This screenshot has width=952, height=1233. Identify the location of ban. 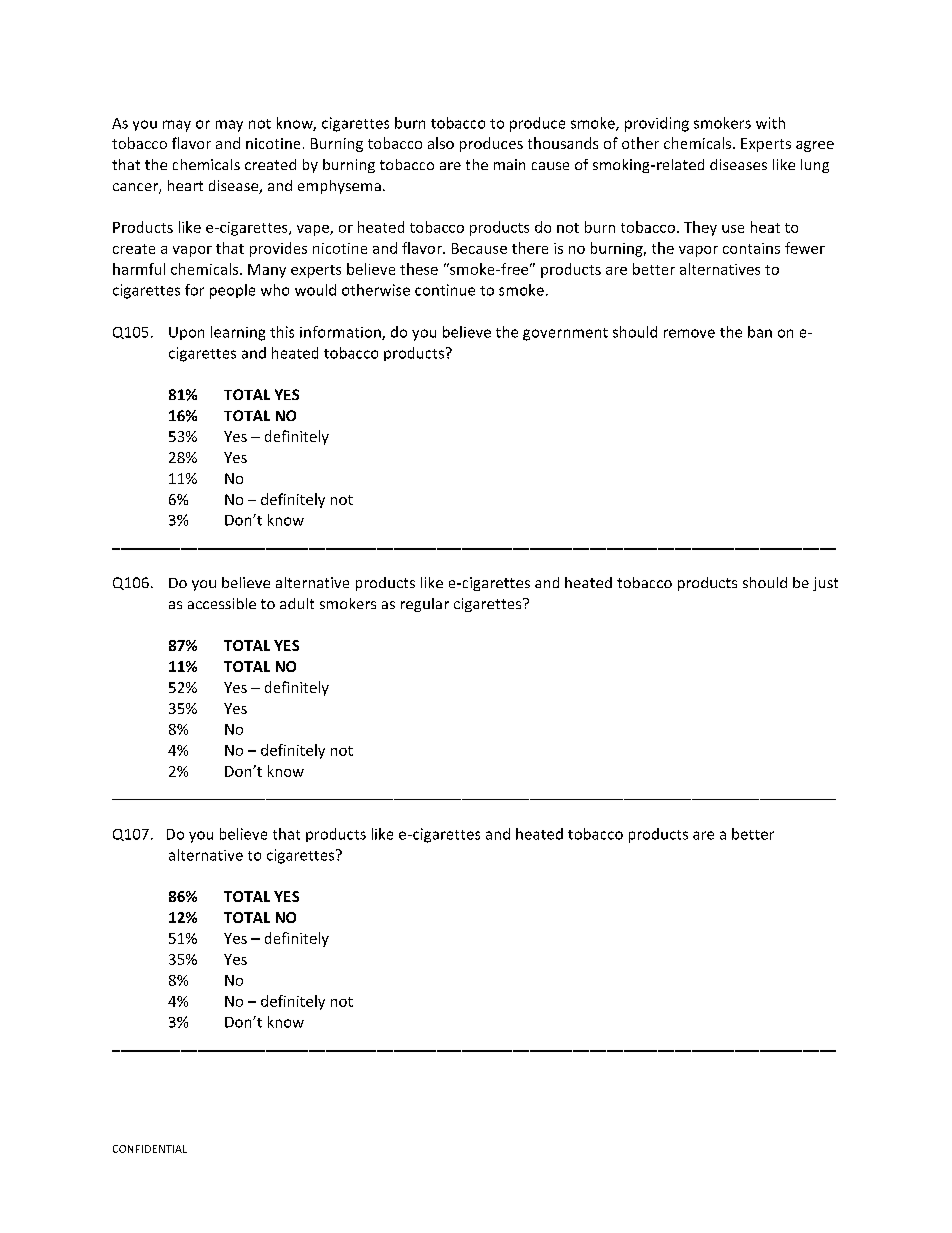
(760, 332).
